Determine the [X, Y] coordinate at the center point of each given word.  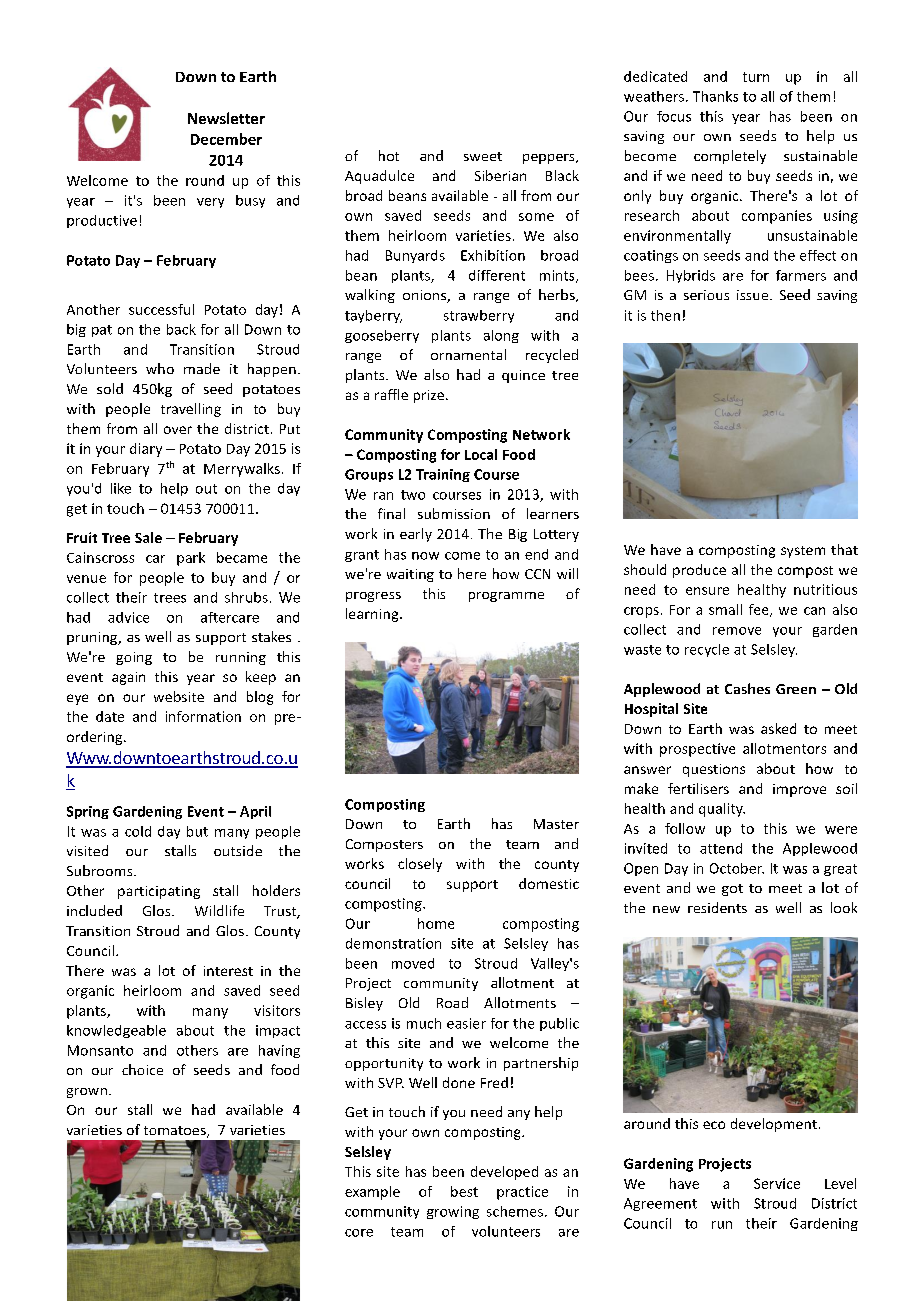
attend [721, 848]
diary [146, 450]
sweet [483, 156]
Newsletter [226, 118]
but [197, 831]
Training [443, 475]
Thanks [715, 96]
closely [420, 865]
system [803, 552]
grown [88, 1093]
